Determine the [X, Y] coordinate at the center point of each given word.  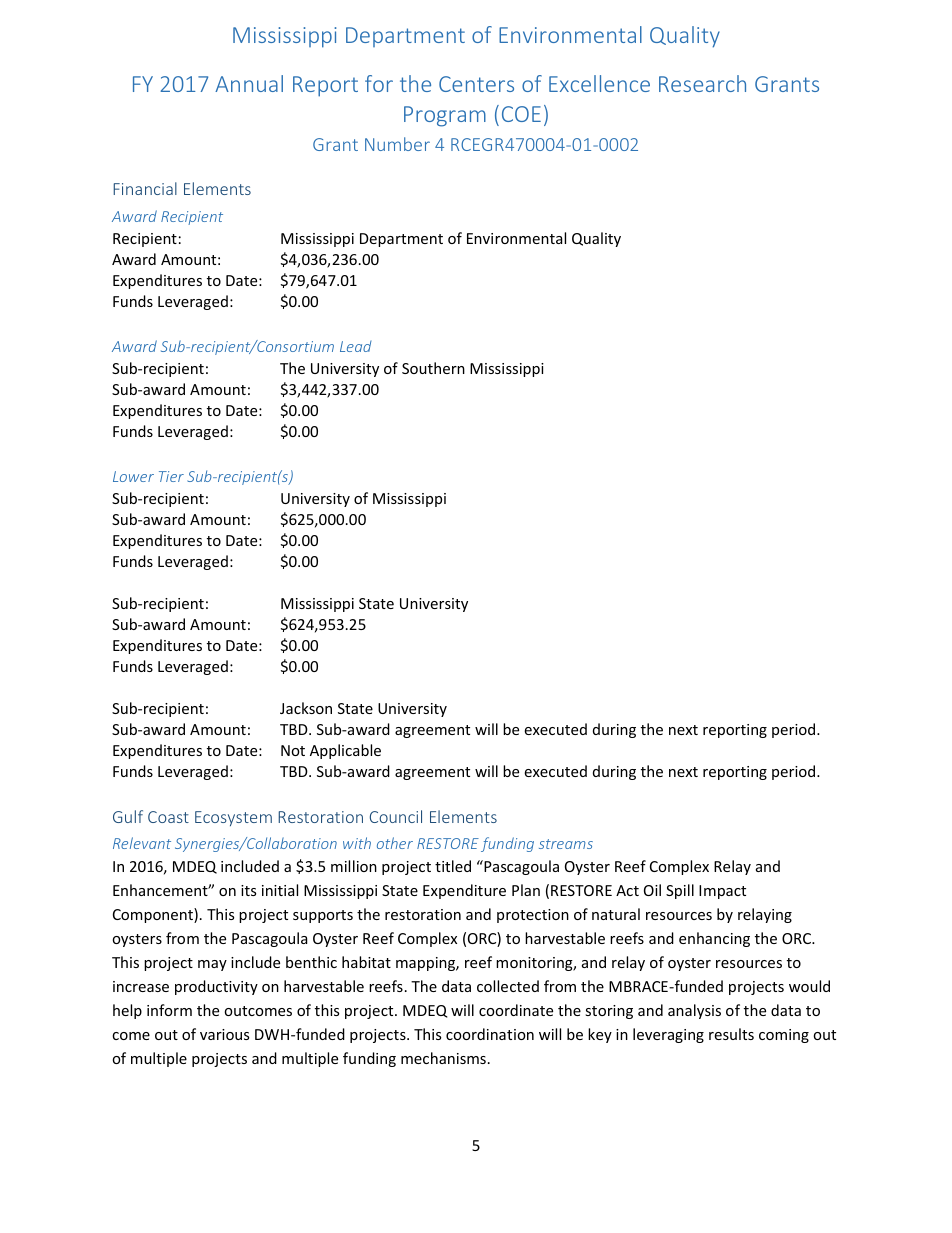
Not [293, 750]
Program [445, 116]
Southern [433, 368]
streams [566, 844]
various [224, 1034]
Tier [171, 476]
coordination [490, 1034]
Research [702, 83]
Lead [356, 346]
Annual [249, 83]
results [731, 1034]
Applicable [345, 751]
